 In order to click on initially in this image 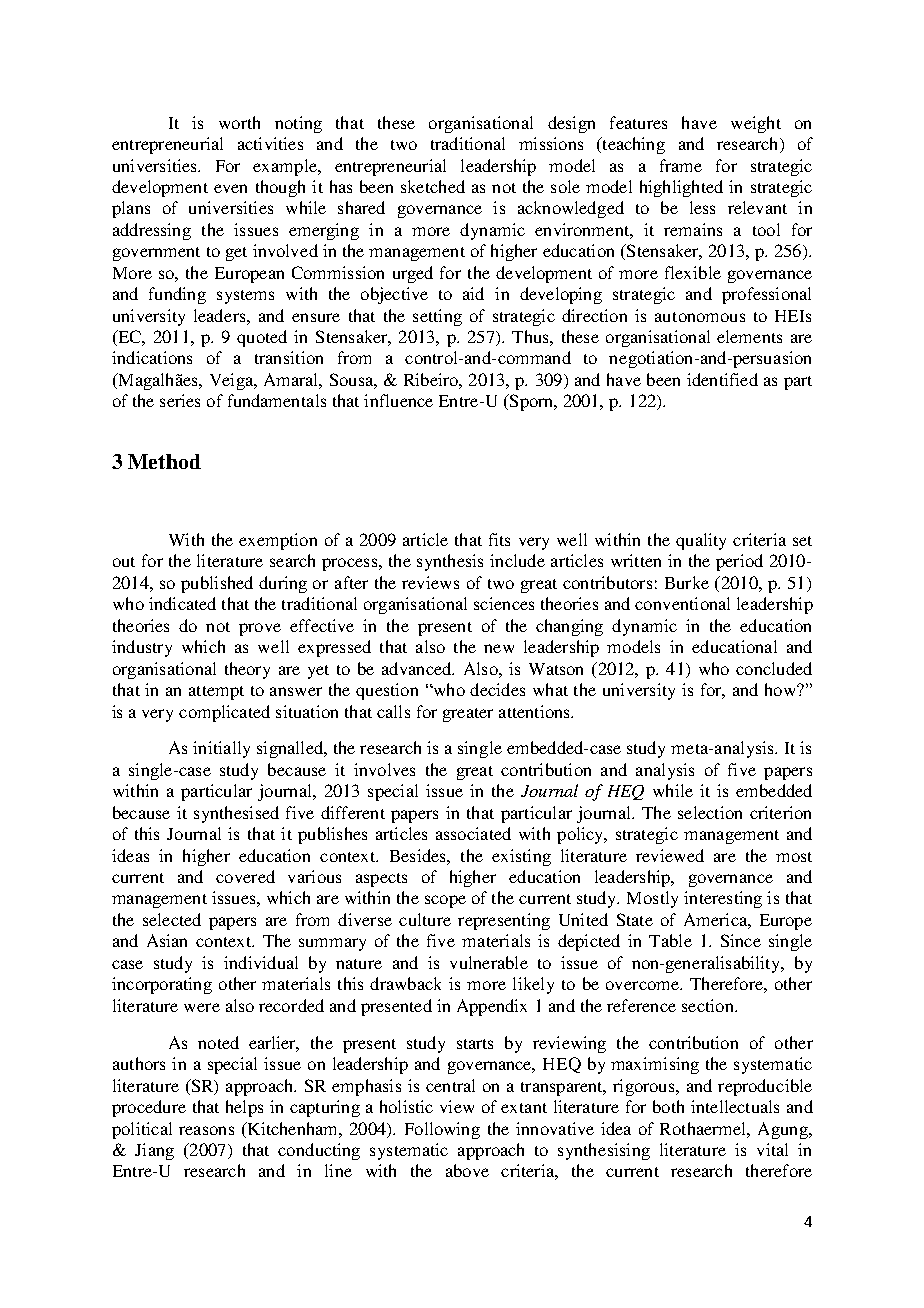, I will do `click(221, 749)`.
